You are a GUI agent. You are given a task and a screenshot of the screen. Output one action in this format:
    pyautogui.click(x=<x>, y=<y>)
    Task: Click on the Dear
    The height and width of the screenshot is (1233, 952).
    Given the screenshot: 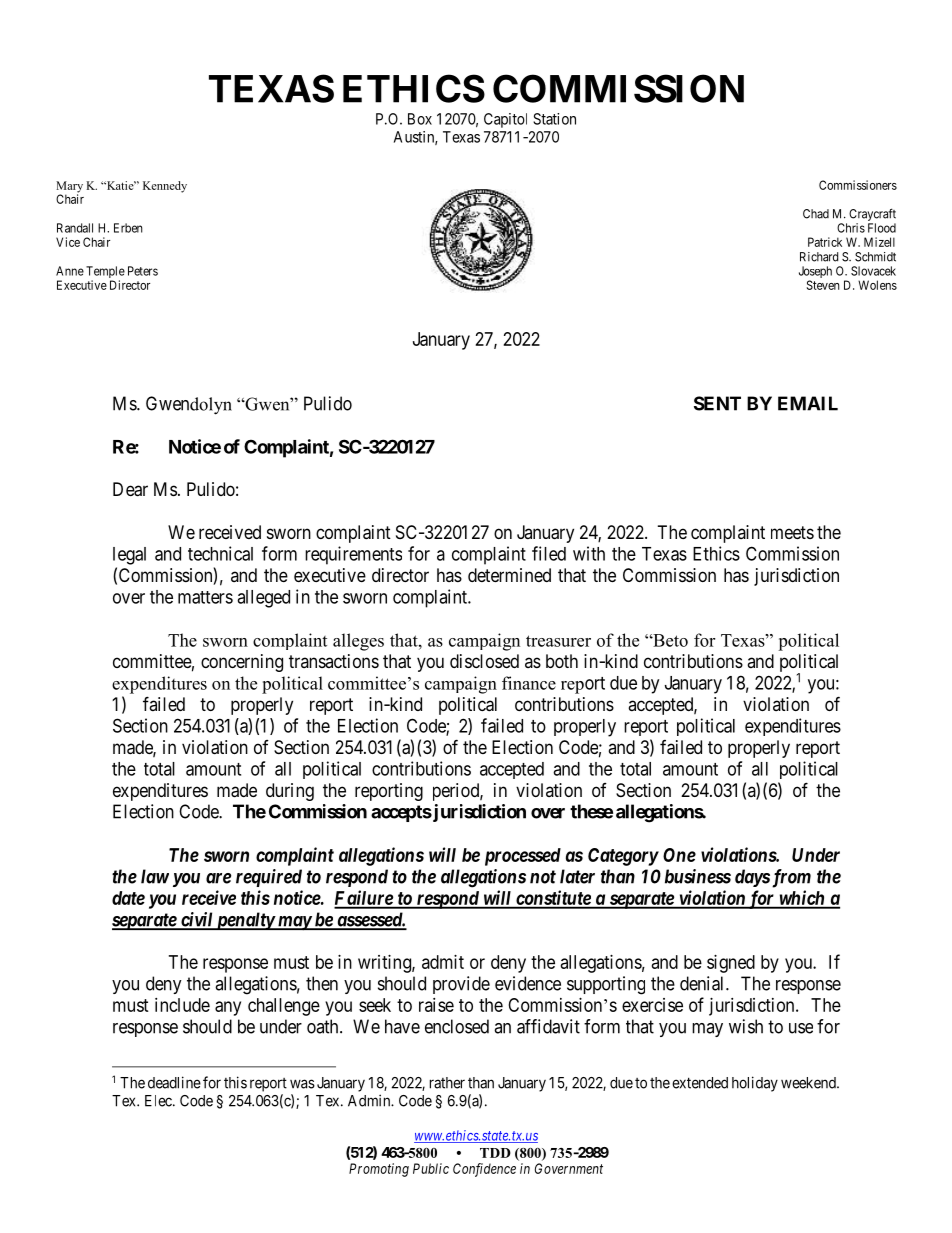 What is the action you would take?
    pyautogui.click(x=130, y=489)
